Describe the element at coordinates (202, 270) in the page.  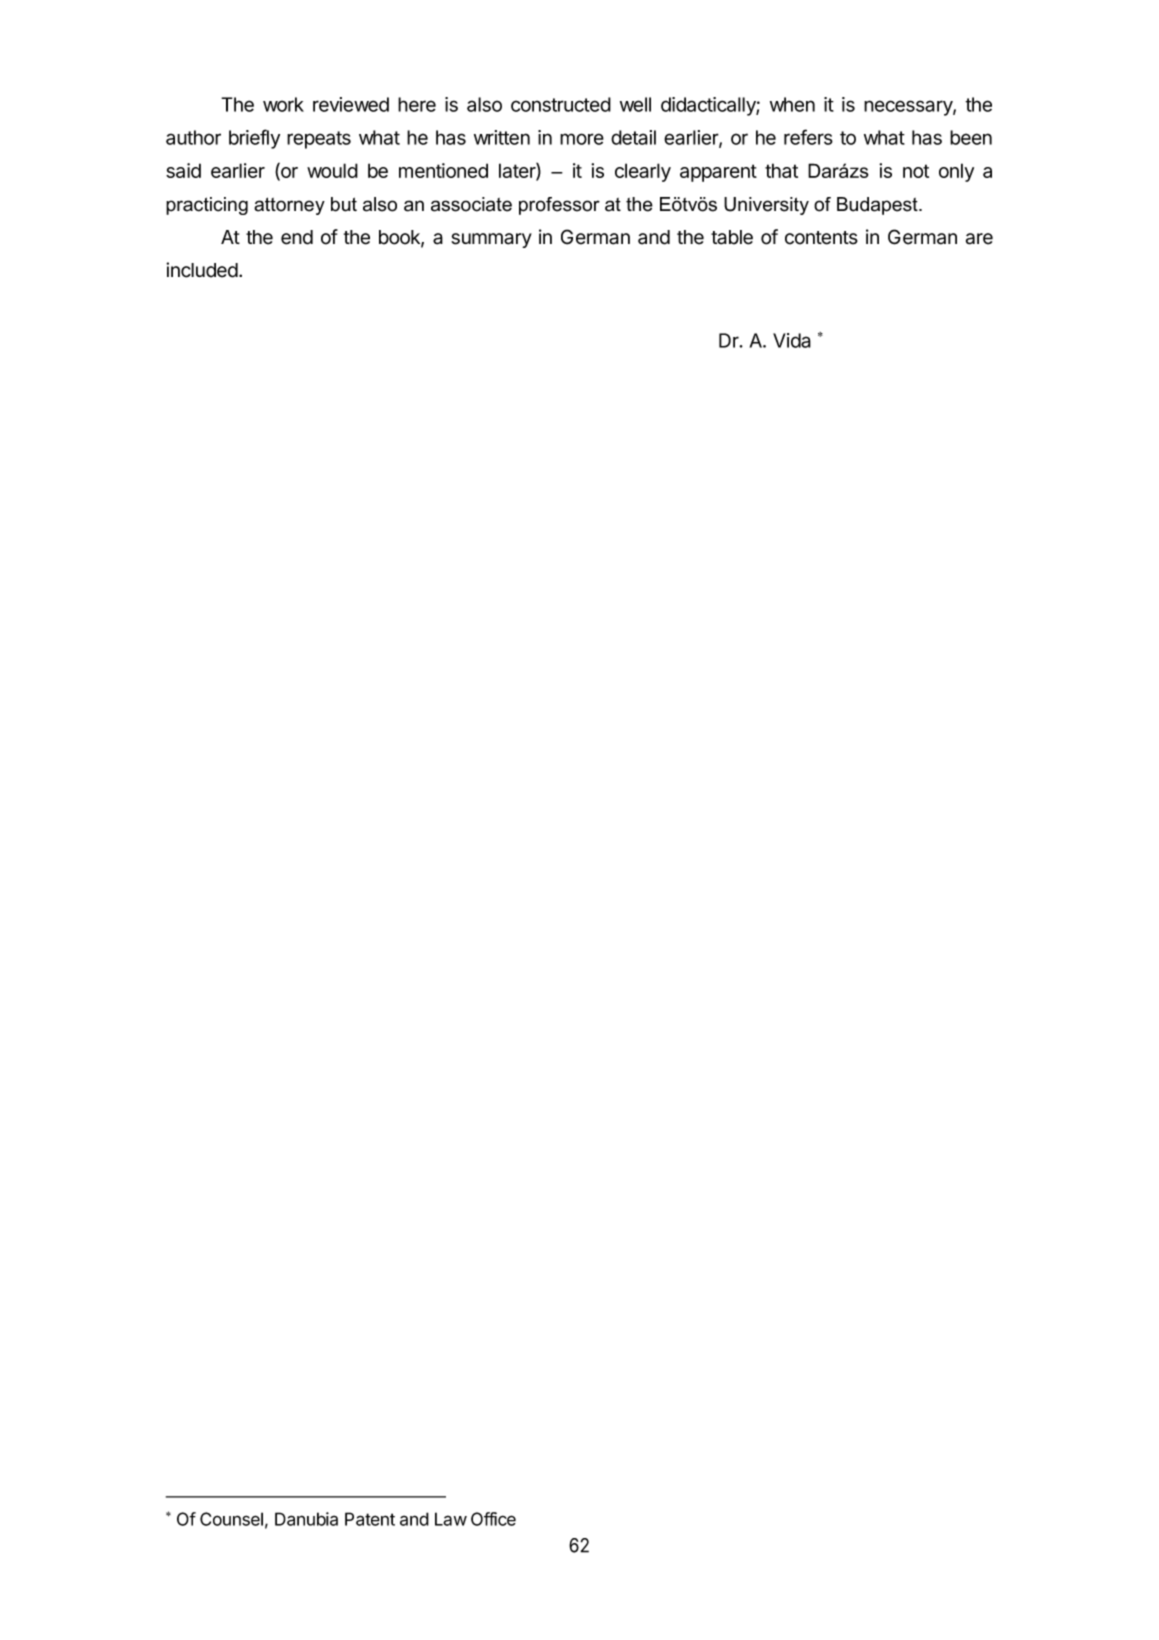
I see `included` at that location.
